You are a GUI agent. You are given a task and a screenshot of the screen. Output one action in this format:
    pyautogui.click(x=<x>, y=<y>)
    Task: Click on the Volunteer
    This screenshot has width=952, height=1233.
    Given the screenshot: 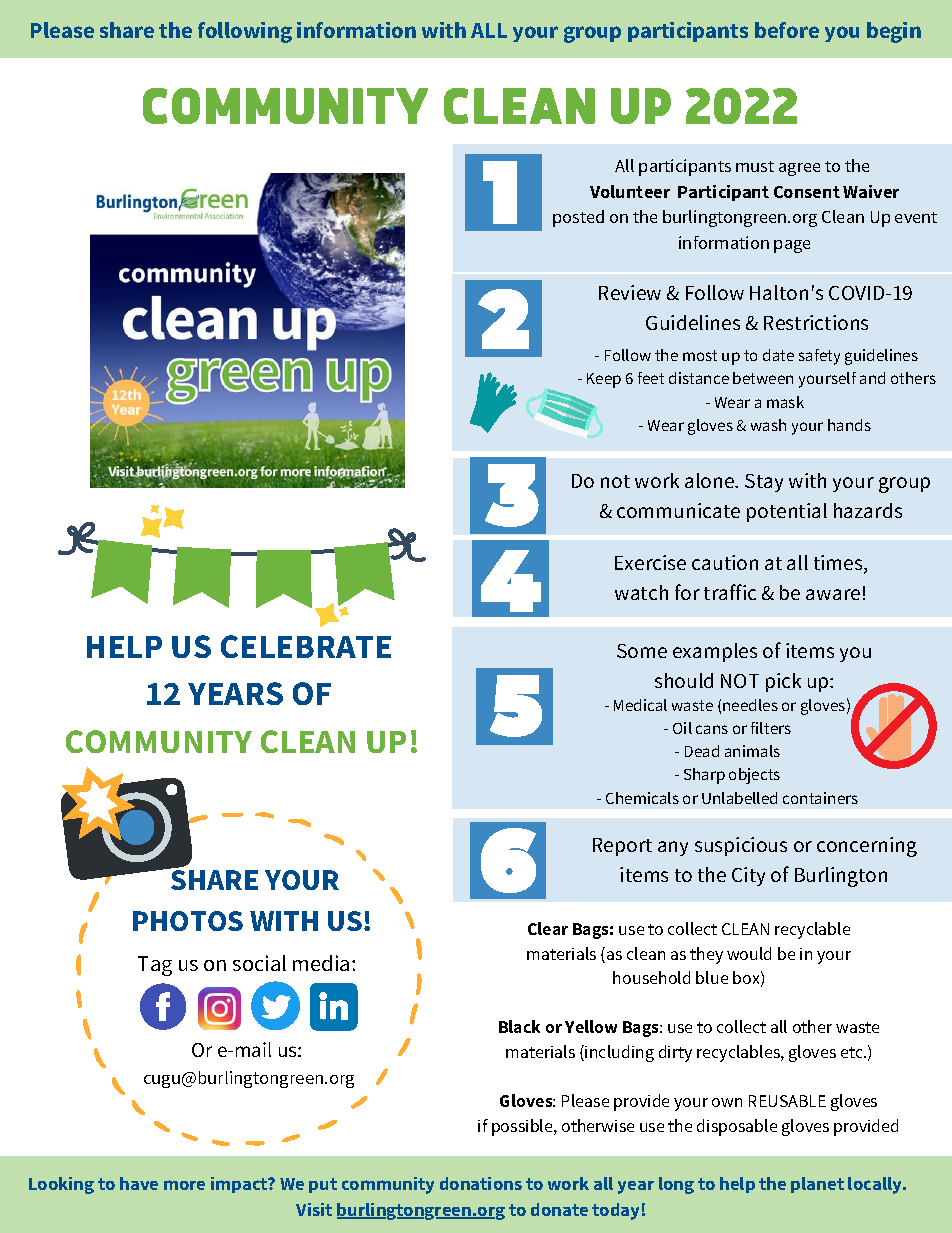 What is the action you would take?
    pyautogui.click(x=630, y=191)
